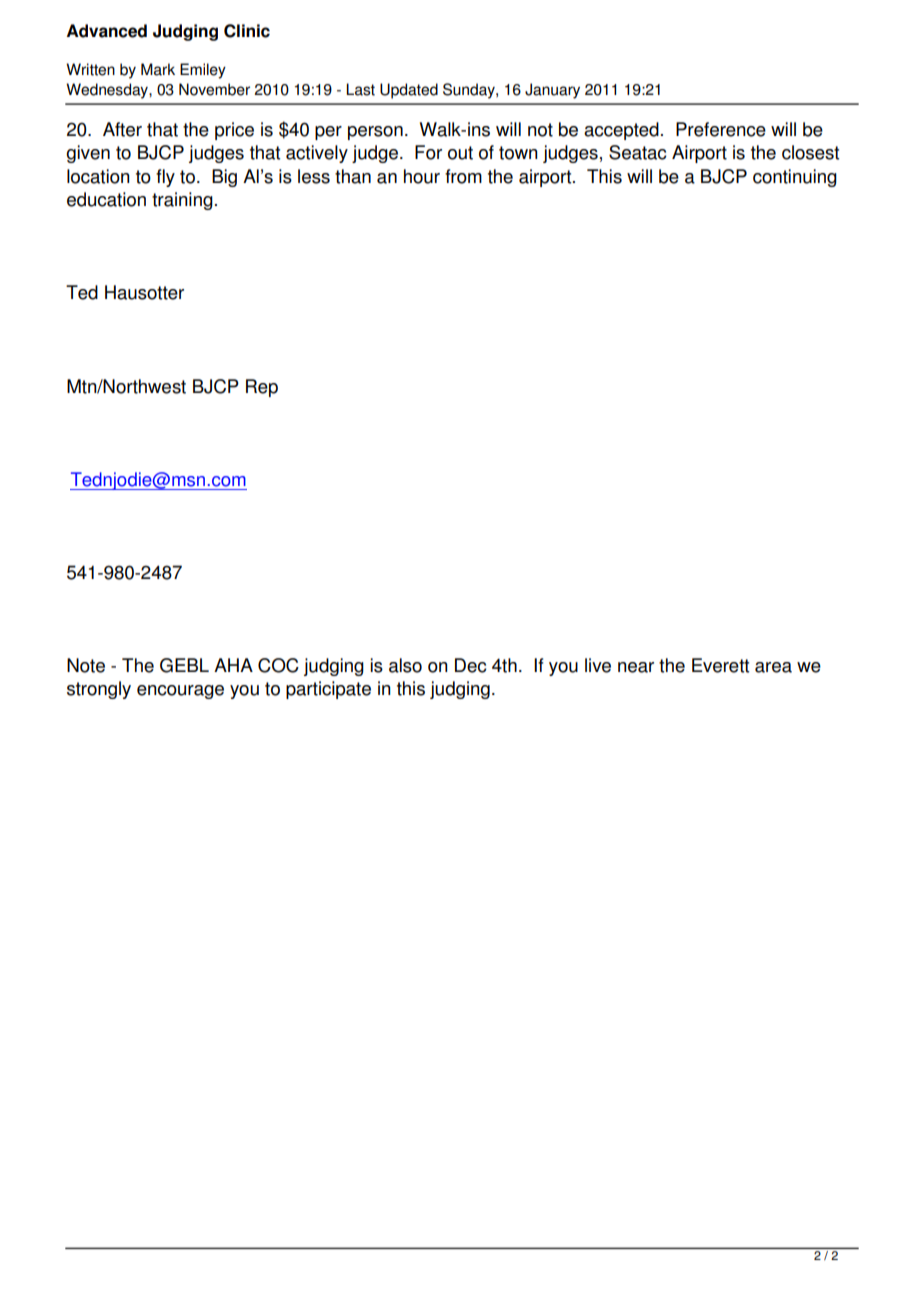 The width and height of the document is (924, 1308). I want to click on hour, so click(422, 176).
